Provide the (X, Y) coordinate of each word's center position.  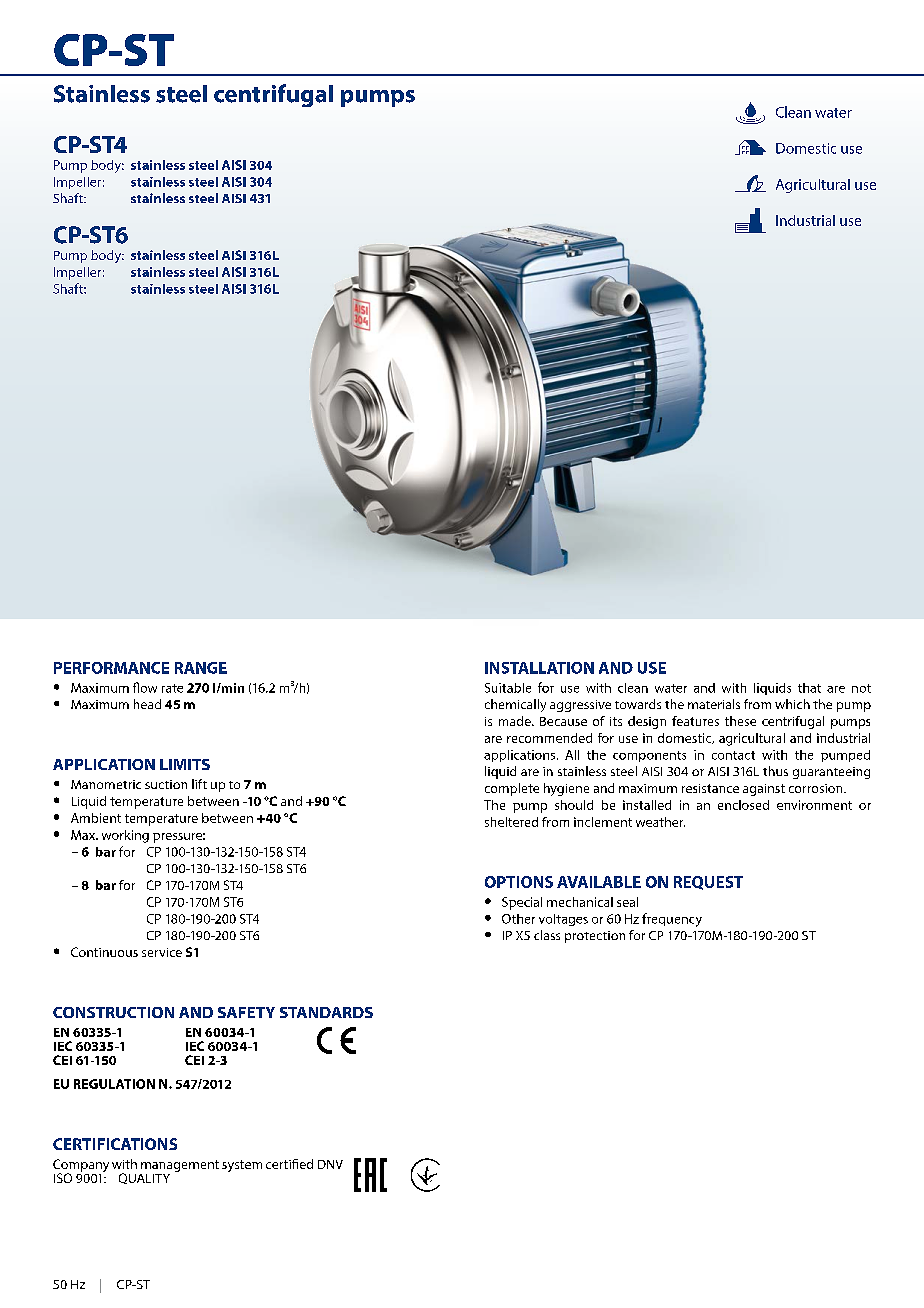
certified (289, 1164)
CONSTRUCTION (113, 1012)
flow (145, 687)
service (162, 952)
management (180, 1166)
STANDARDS (326, 1012)
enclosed (743, 805)
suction (166, 784)
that (809, 688)
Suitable (508, 688)
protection (595, 937)
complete (512, 789)
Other (518, 919)
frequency (672, 920)
